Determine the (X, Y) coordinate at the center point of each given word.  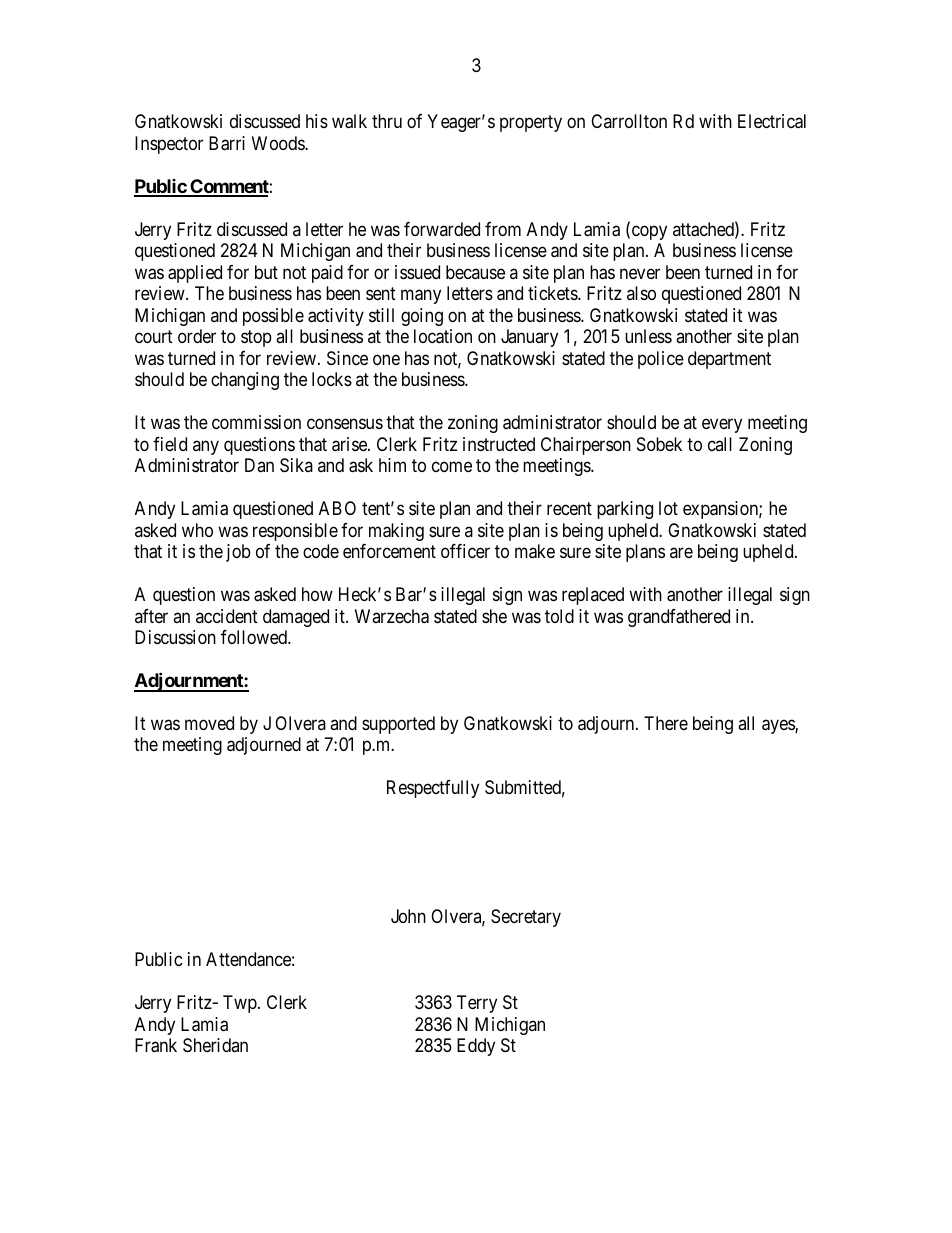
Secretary (526, 918)
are (681, 553)
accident (227, 616)
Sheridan (215, 1045)
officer (465, 551)
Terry (477, 1004)
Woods (279, 143)
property (531, 124)
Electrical (772, 121)
